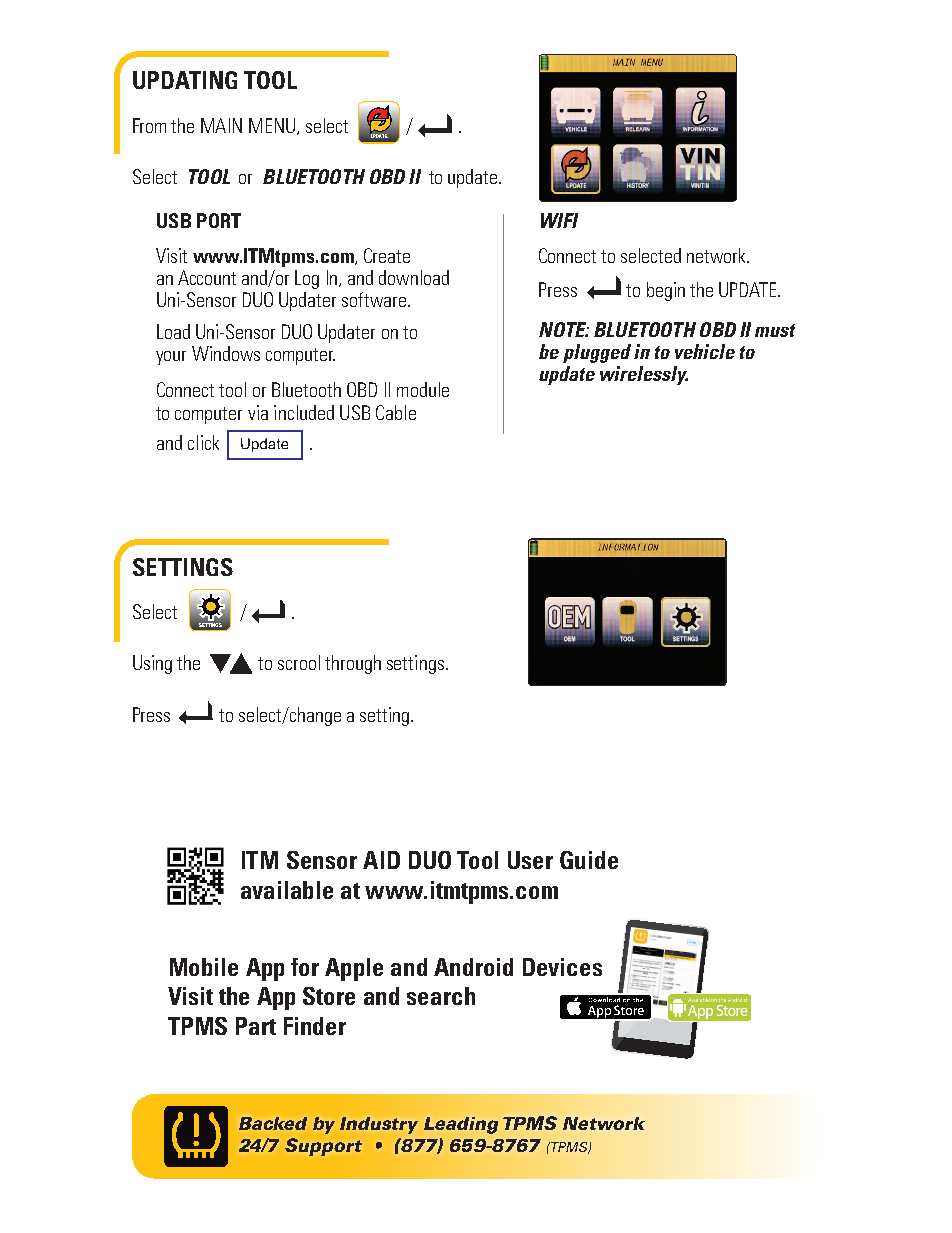  What do you see at coordinates (353, 664) in the screenshot?
I see `through` at bounding box center [353, 664].
